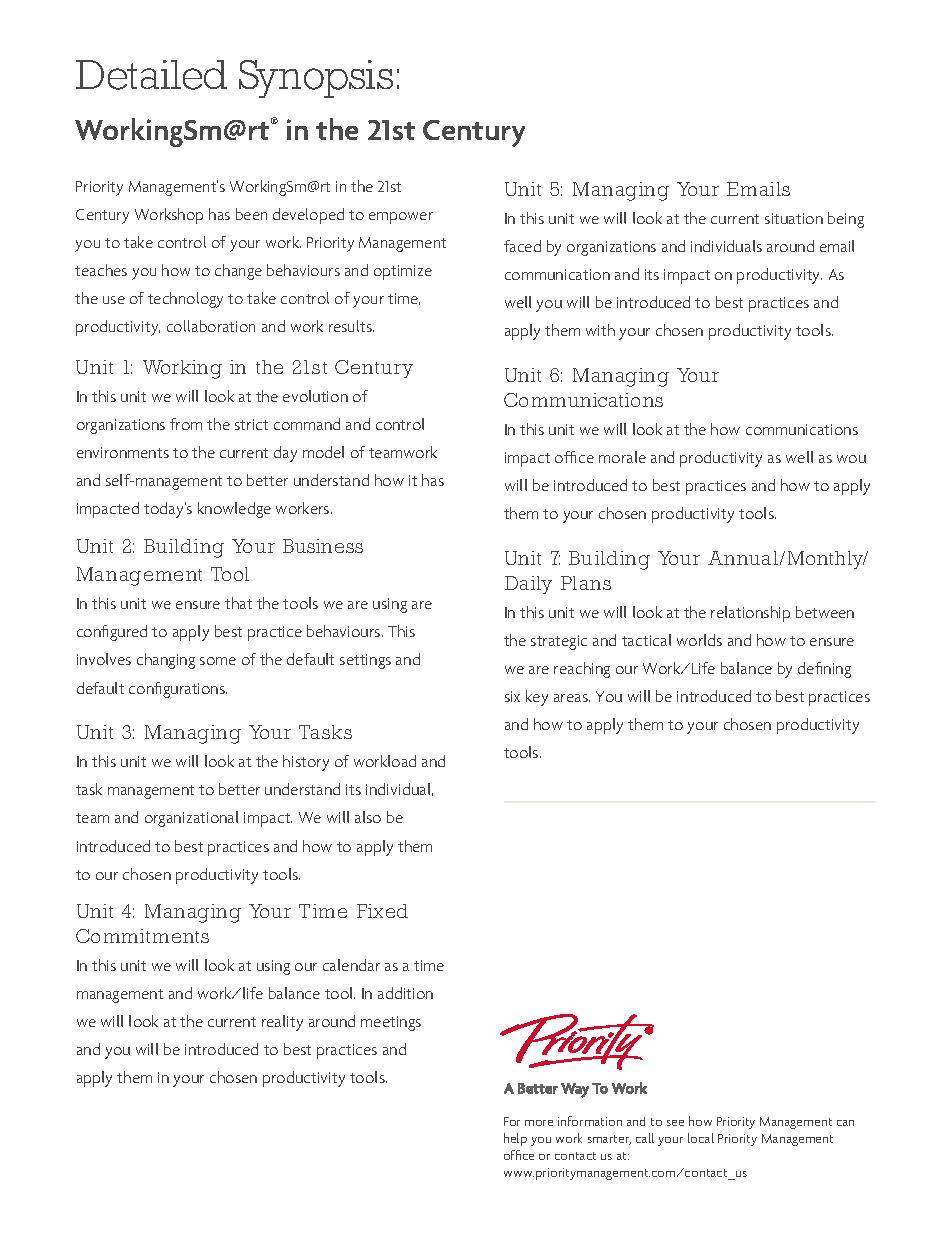 This page has height=1233, width=952. Describe the element at coordinates (282, 1023) in the page. I see `reality` at that location.
